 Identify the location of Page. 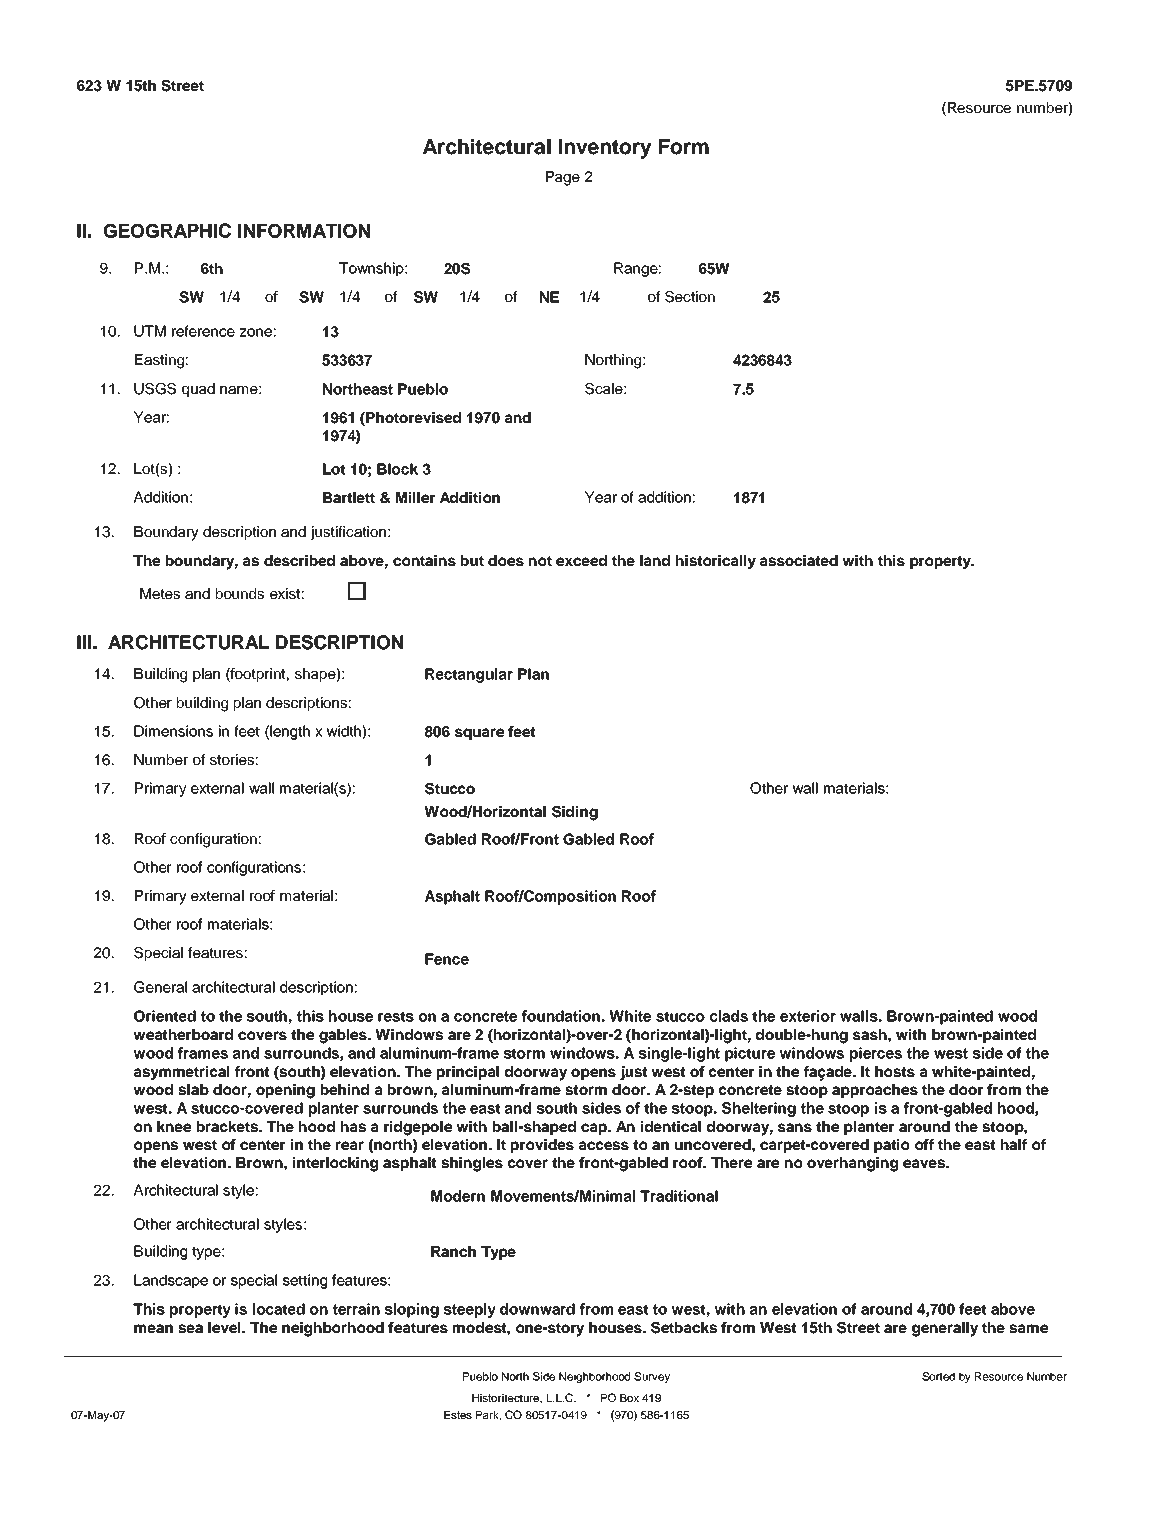
(563, 178).
